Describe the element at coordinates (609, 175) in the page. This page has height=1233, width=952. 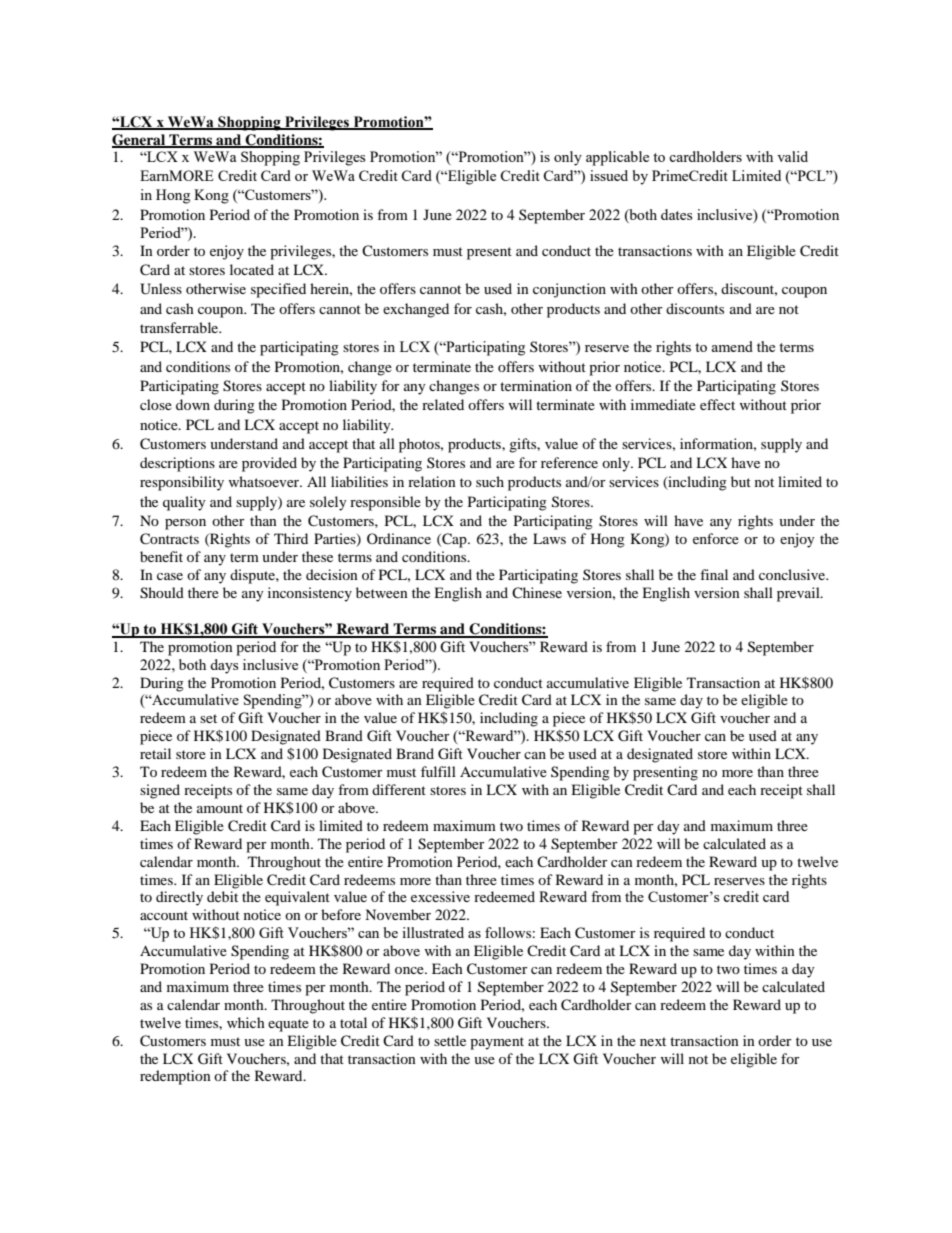
I see `issued` at that location.
